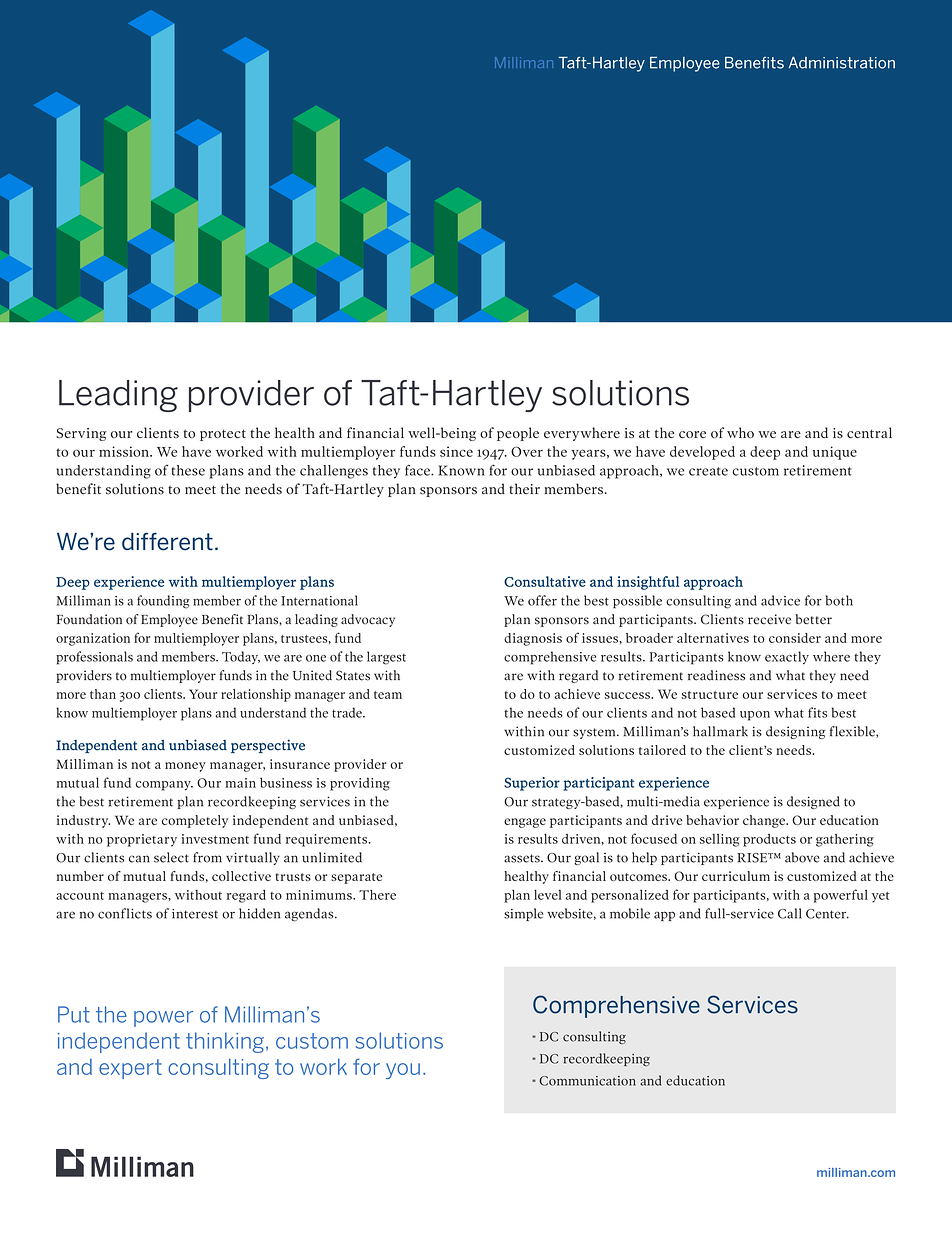 This document has height=1233, width=952. What do you see at coordinates (740, 432) in the document?
I see `who` at bounding box center [740, 432].
